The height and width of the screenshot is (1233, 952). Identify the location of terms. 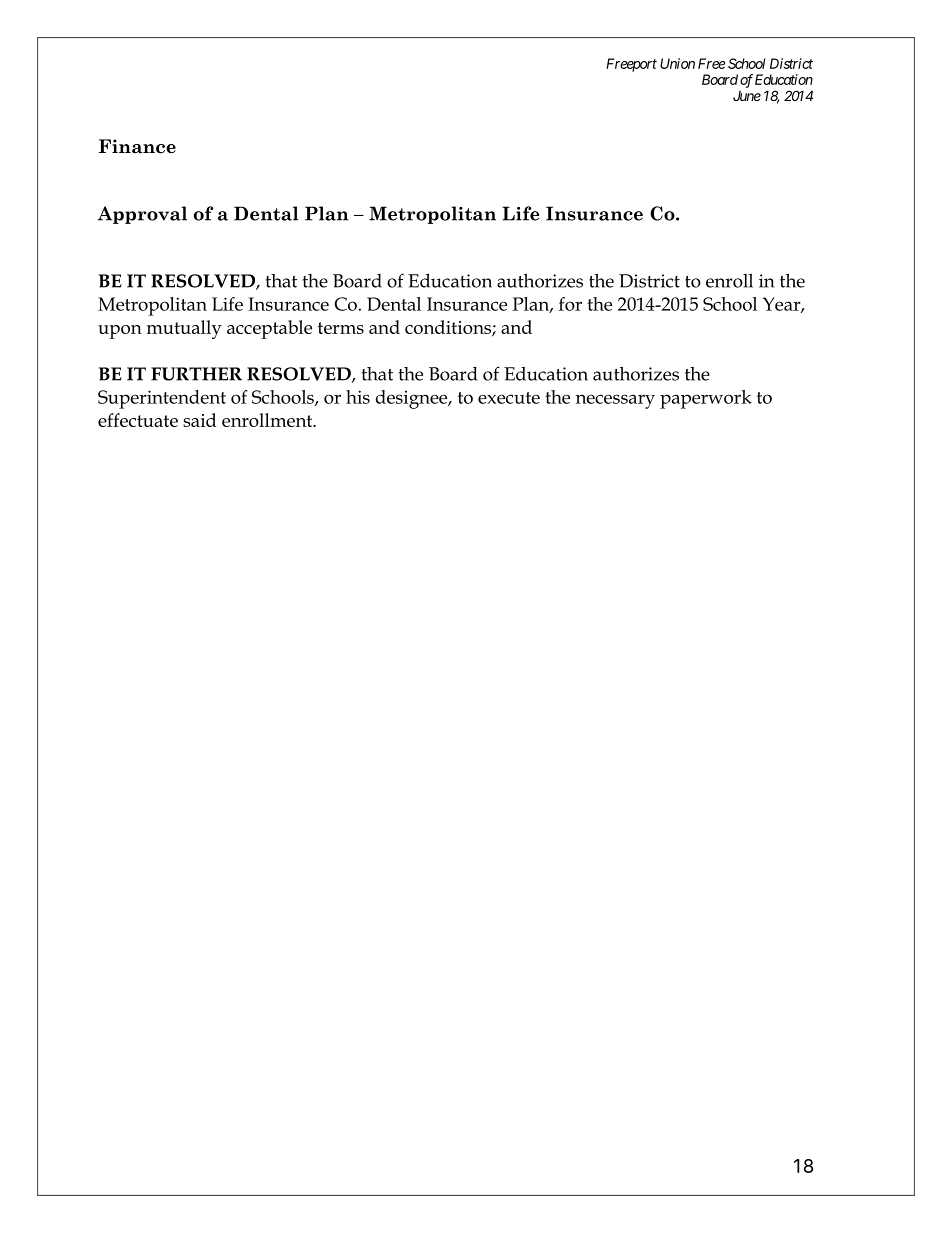
(341, 328).
